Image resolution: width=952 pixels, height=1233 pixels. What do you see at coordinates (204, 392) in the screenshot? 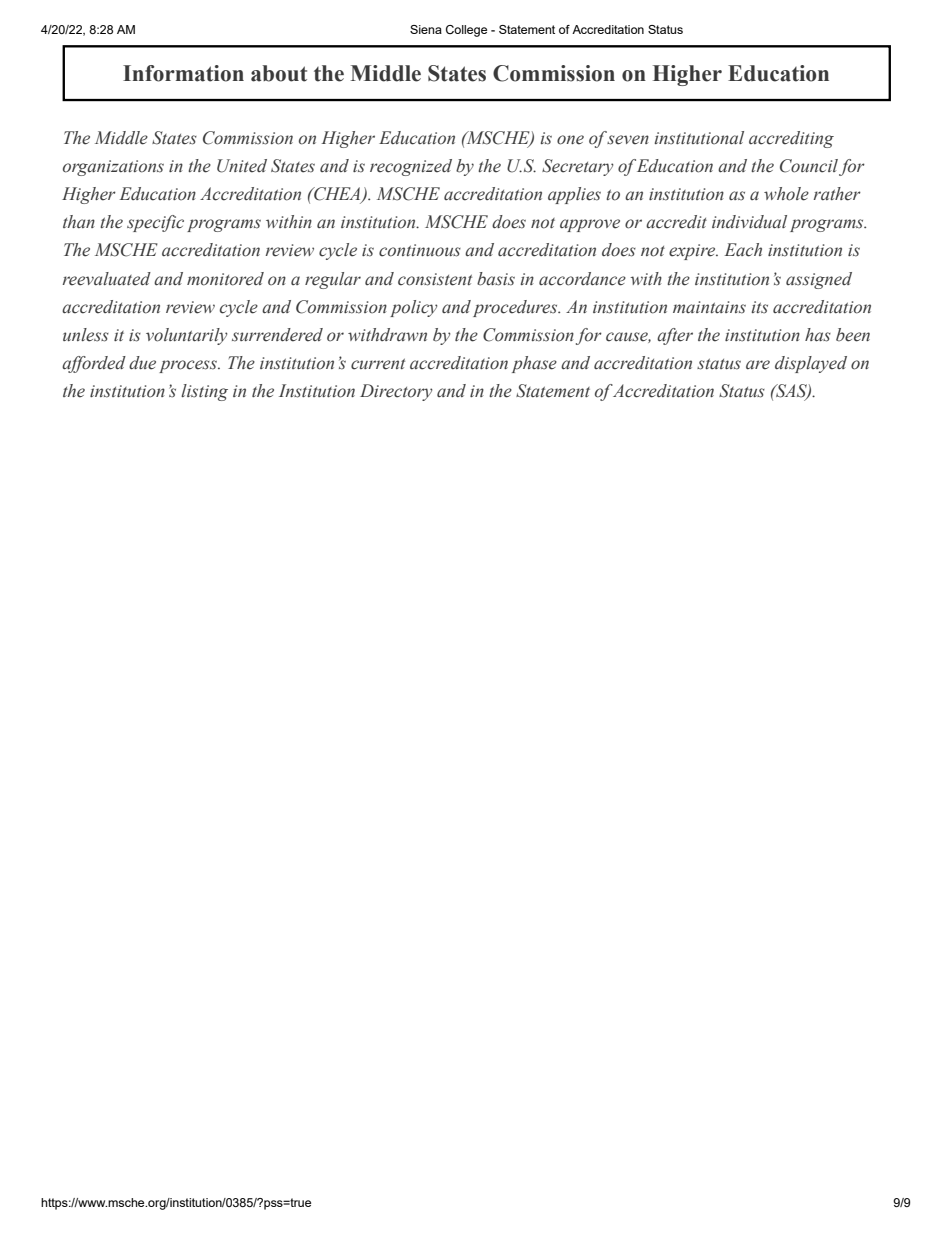
I see `listing` at bounding box center [204, 392].
